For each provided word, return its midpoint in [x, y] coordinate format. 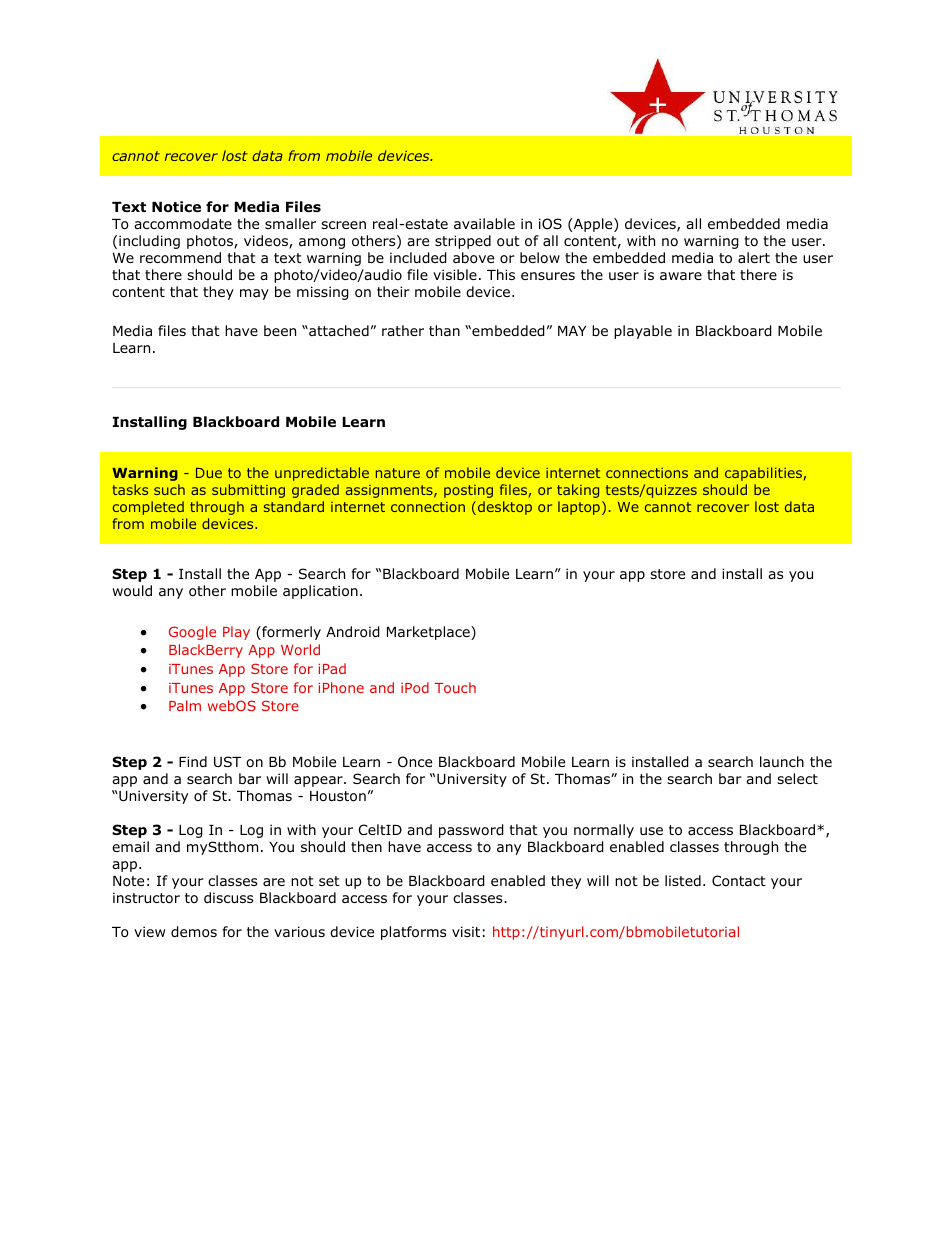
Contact [739, 881]
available [484, 223]
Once [415, 762]
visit [466, 931]
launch [782, 761]
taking [578, 491]
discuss [228, 897]
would [132, 591]
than [444, 330]
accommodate [183, 224]
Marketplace [429, 633]
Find [193, 761]
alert [754, 257]
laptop [579, 508]
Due [209, 473]
